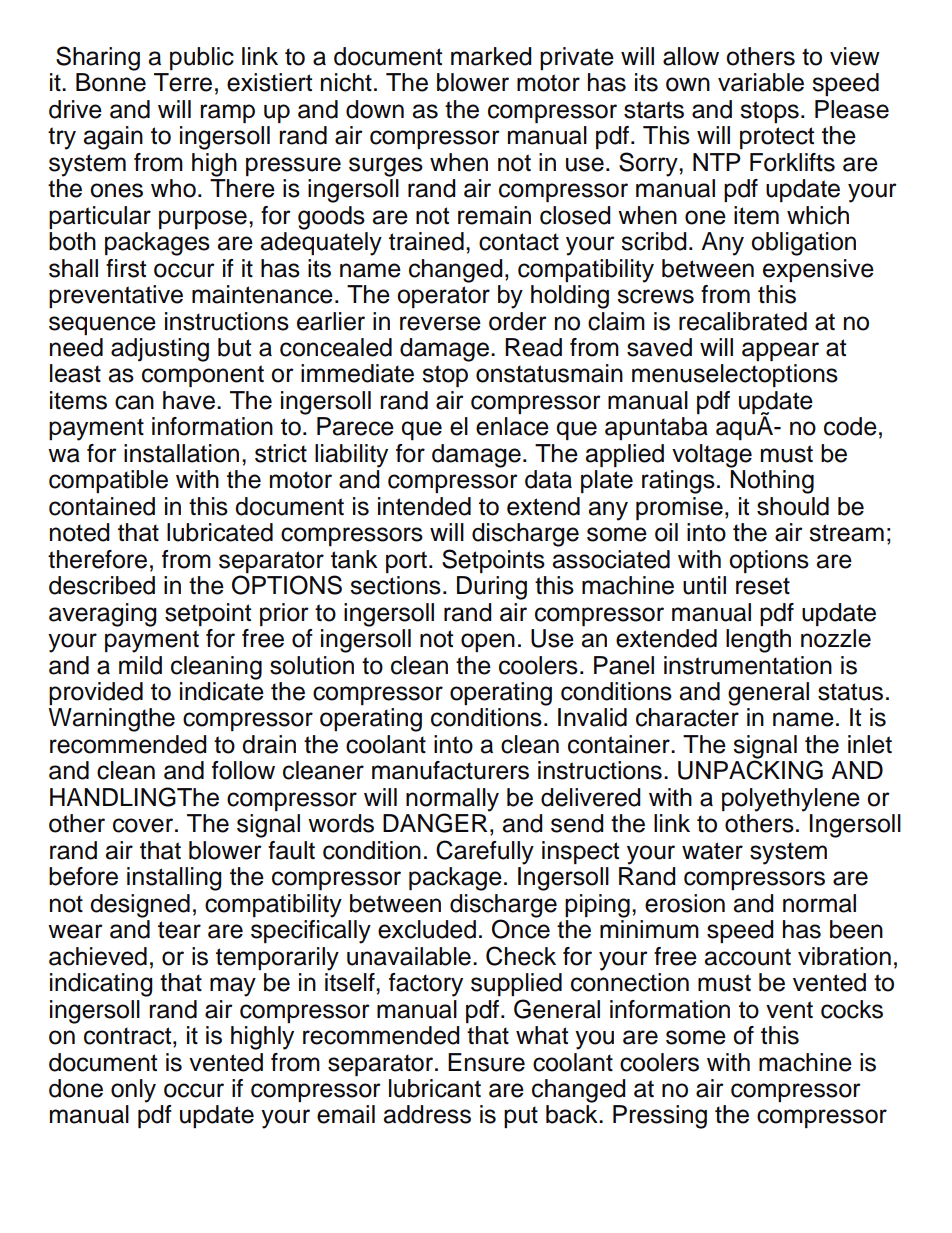  I want to click on marked, so click(491, 56).
